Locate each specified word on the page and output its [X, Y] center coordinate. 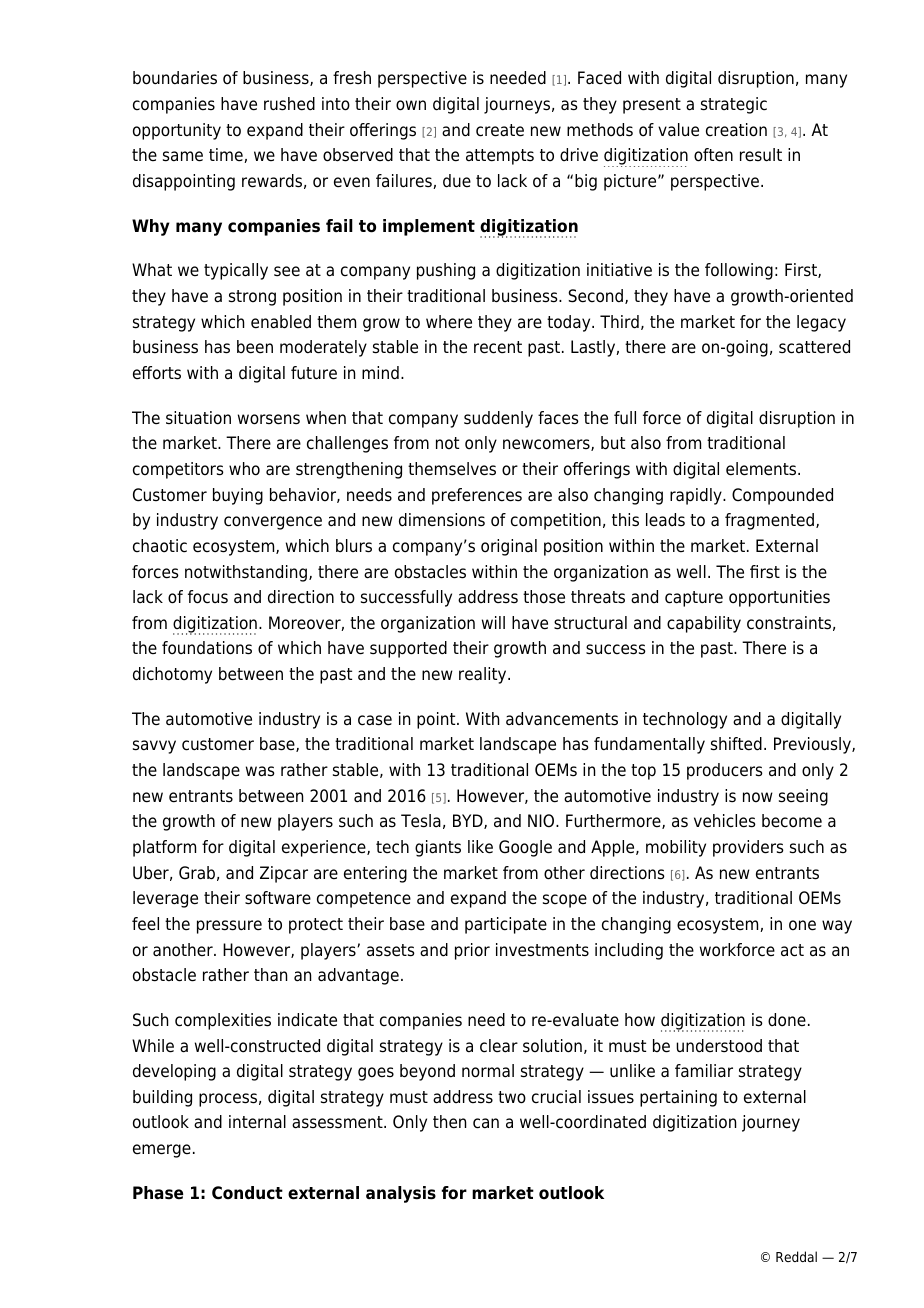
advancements [562, 719]
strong [252, 298]
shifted [736, 744]
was [260, 771]
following [739, 271]
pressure [229, 927]
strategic [734, 105]
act [792, 950]
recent [498, 347]
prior [472, 951]
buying [238, 496]
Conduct [247, 1193]
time [227, 155]
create [500, 130]
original [509, 547]
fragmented [769, 521]
